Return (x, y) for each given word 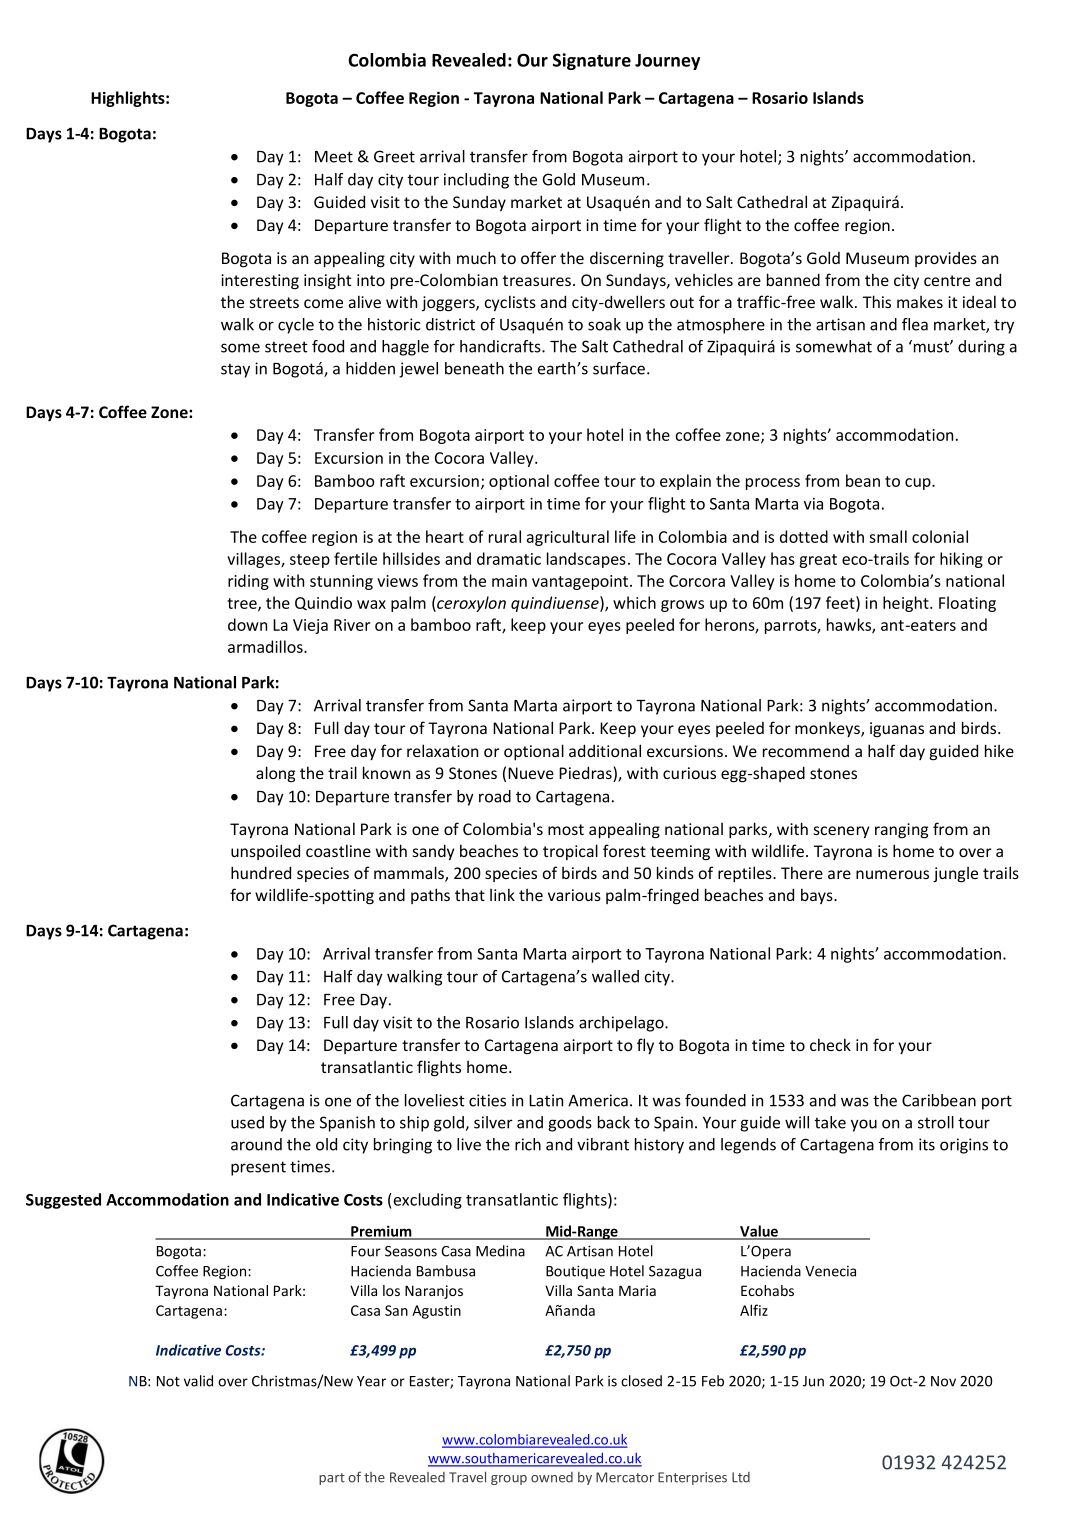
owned (552, 1477)
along (275, 774)
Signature (592, 61)
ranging (901, 831)
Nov (943, 1381)
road (495, 796)
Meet (334, 157)
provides (946, 259)
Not (168, 1381)
